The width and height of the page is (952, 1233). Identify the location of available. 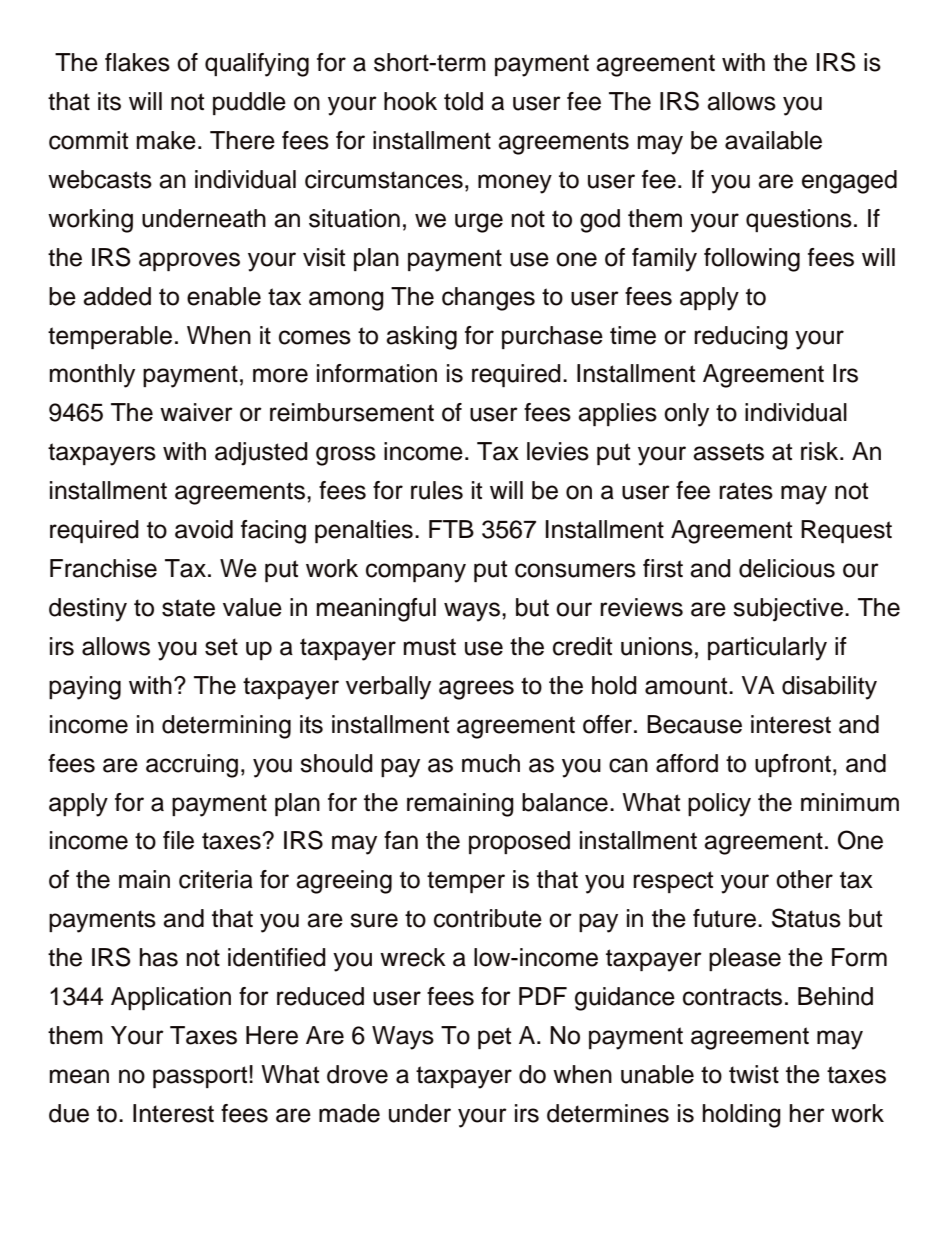
(773, 140).
